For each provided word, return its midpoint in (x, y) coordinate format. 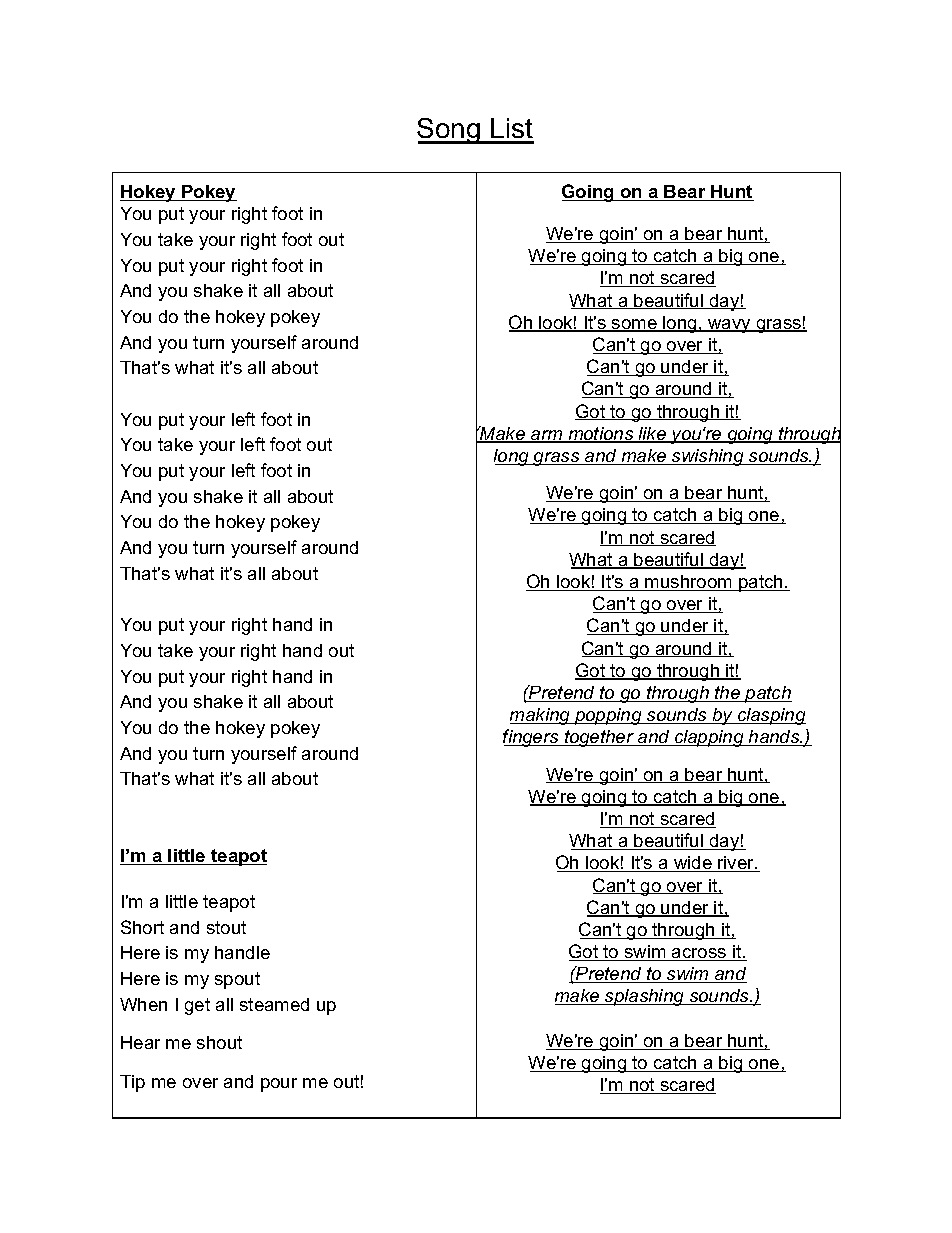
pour (279, 1085)
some (634, 325)
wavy (729, 326)
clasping (771, 716)
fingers (532, 738)
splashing (644, 997)
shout (219, 1042)
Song (449, 131)
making (541, 716)
